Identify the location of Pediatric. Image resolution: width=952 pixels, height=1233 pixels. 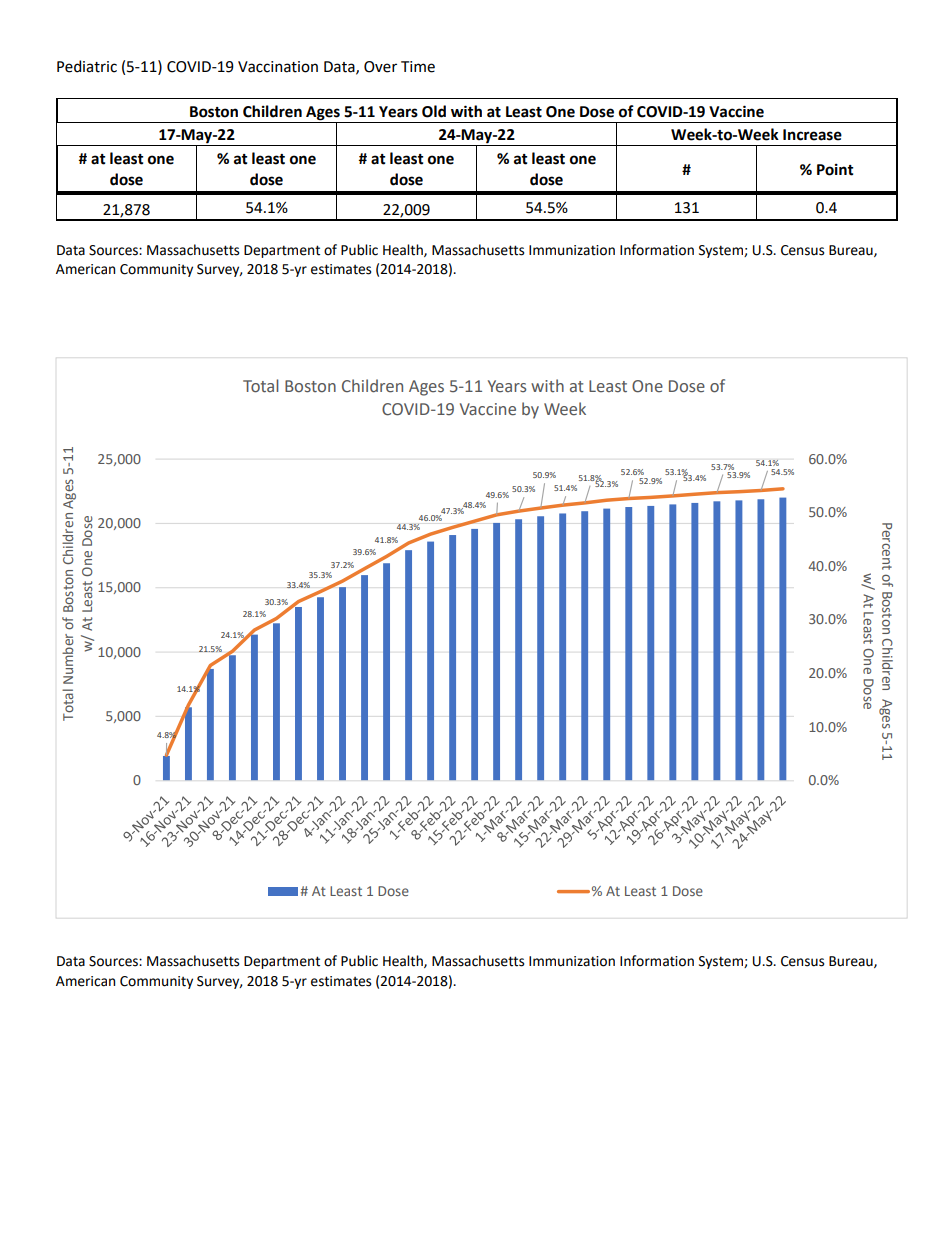
(87, 66).
